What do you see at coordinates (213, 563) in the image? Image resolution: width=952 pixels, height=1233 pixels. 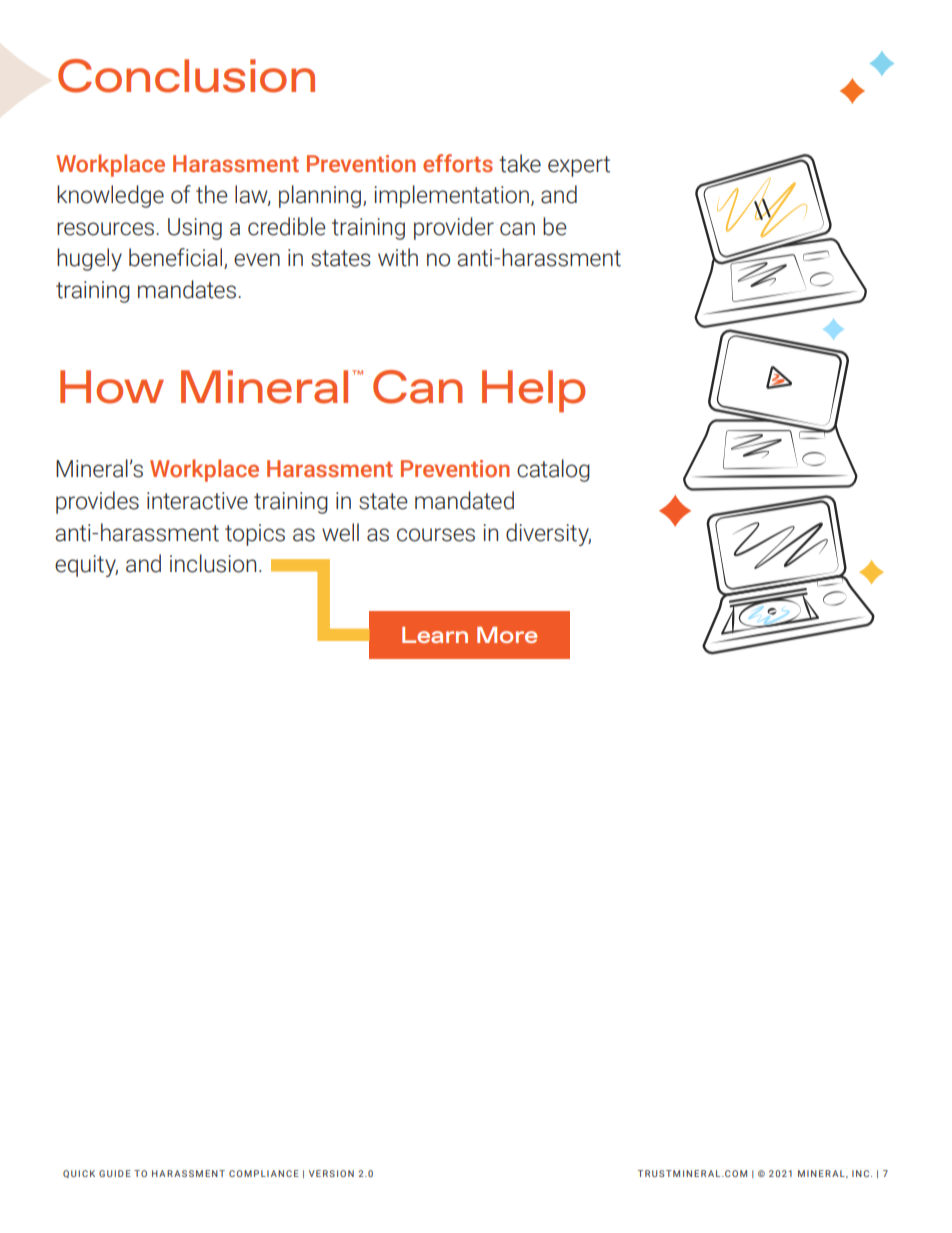 I see `inclusion` at bounding box center [213, 563].
